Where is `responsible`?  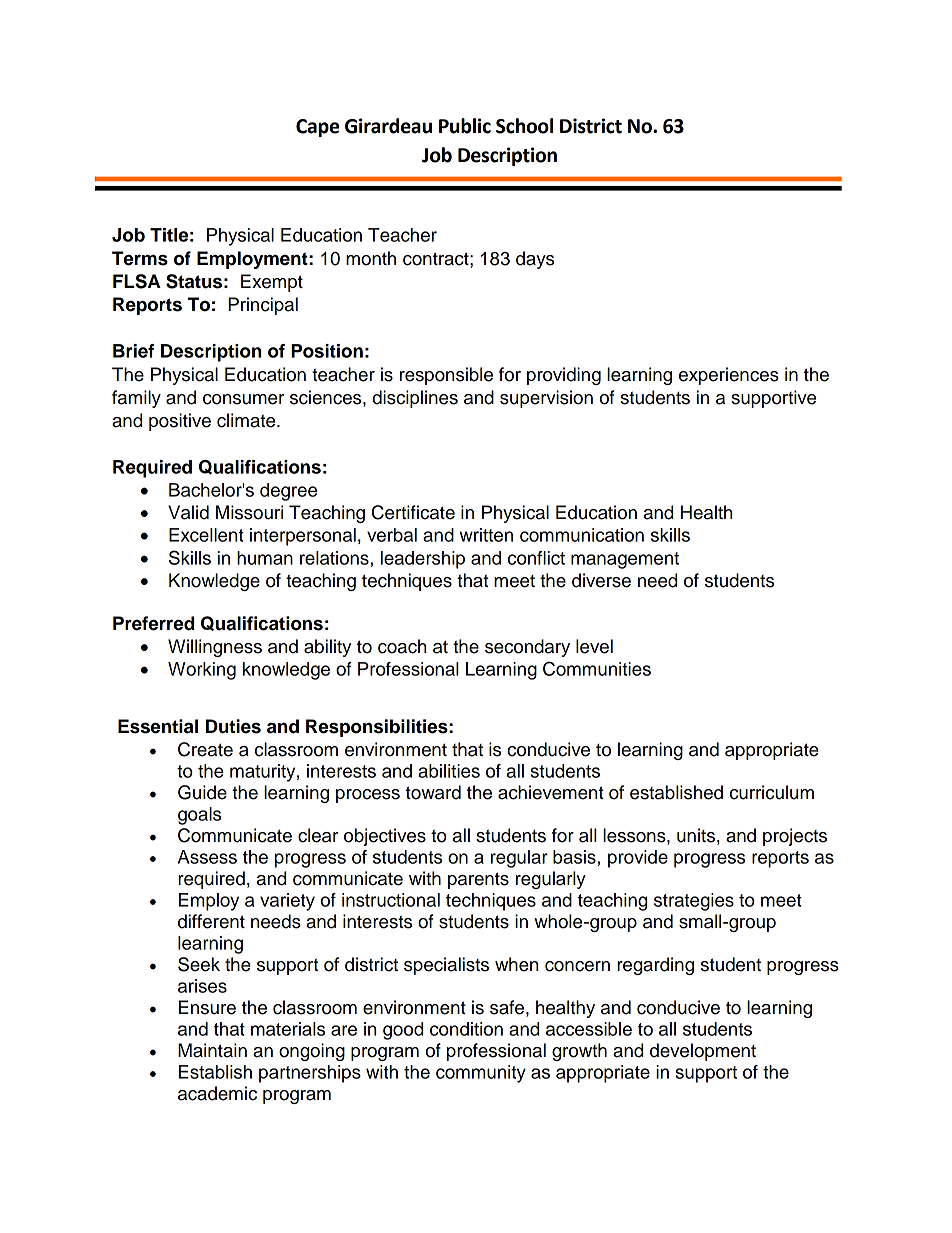
responsible is located at coordinates (446, 376).
